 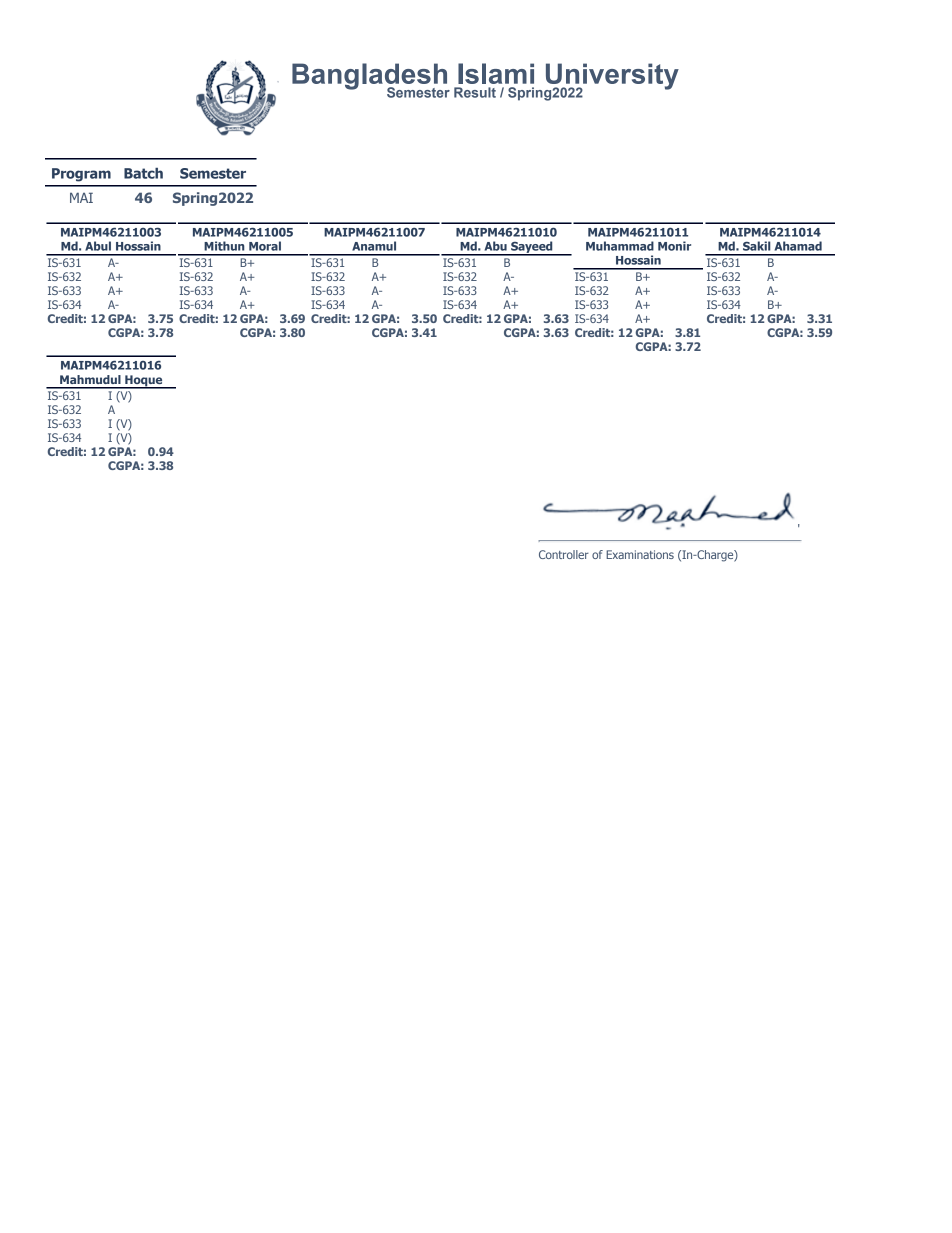 I want to click on Moral, so click(x=265, y=246).
